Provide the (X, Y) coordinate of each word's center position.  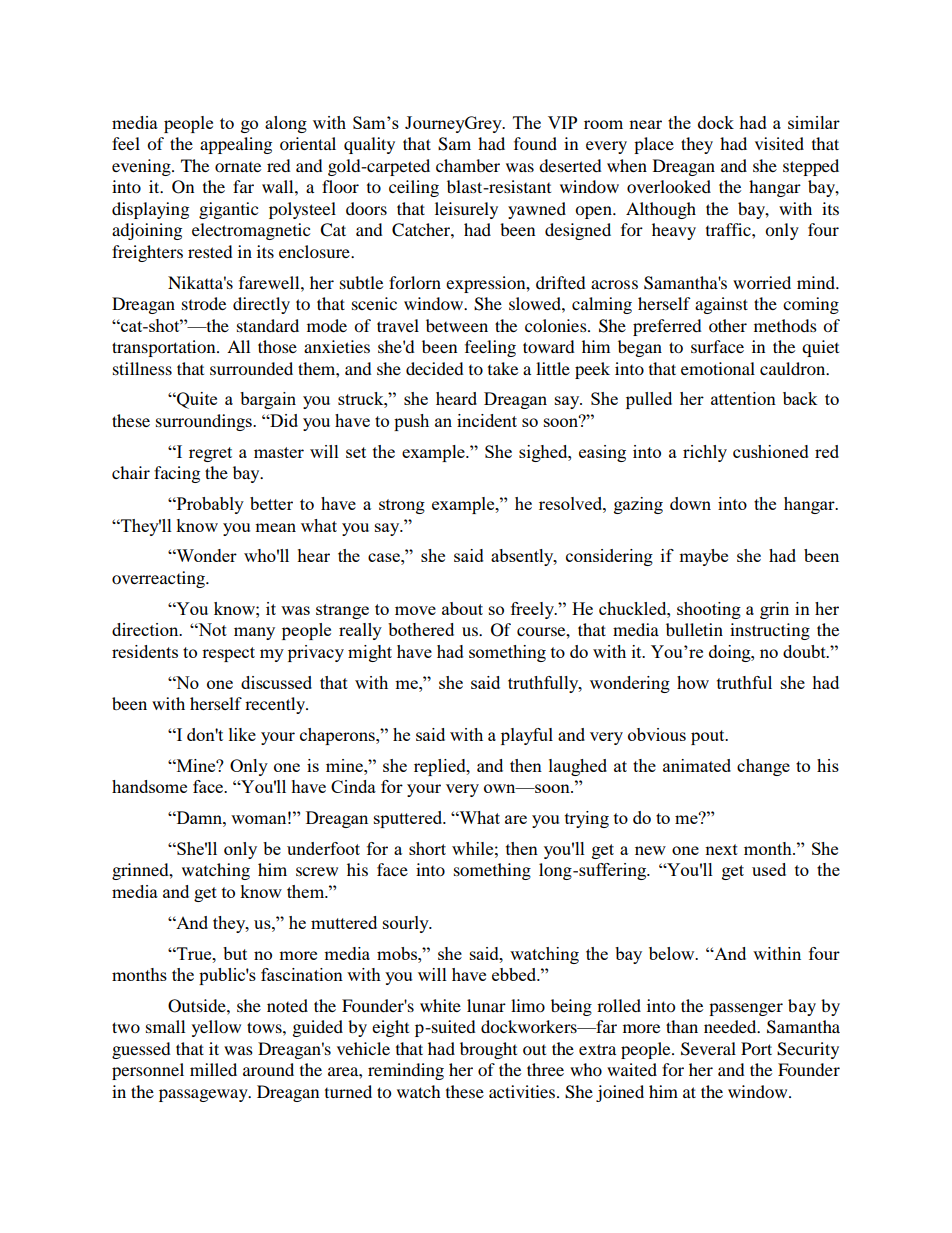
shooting (709, 610)
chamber (468, 165)
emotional (718, 368)
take (503, 368)
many (254, 633)
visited (779, 143)
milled (213, 1069)
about (462, 608)
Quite (196, 400)
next (721, 849)
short (427, 848)
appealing (236, 145)
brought (488, 1050)
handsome (149, 786)
